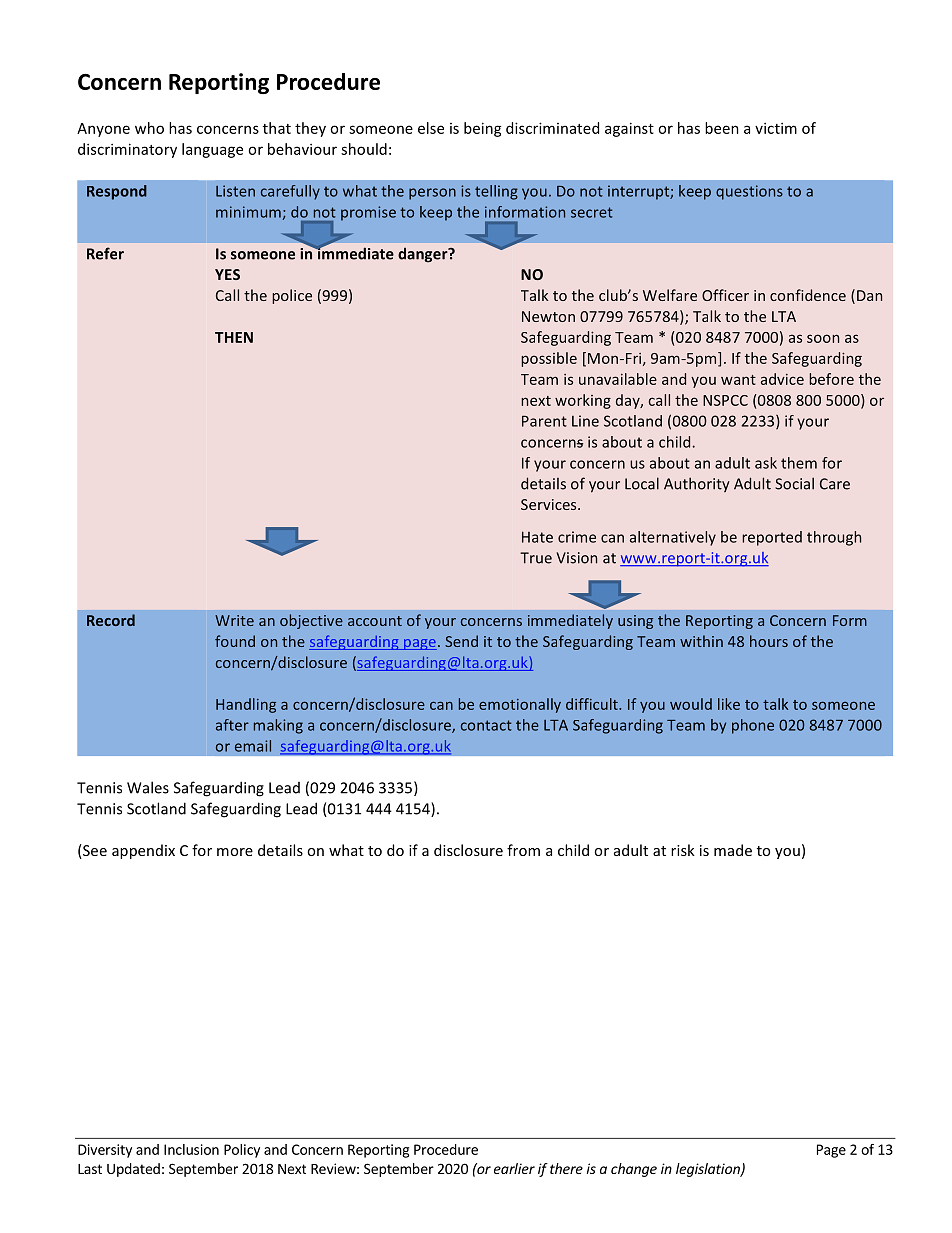 The image size is (952, 1233). What do you see at coordinates (461, 641) in the image?
I see `Send` at bounding box center [461, 641].
